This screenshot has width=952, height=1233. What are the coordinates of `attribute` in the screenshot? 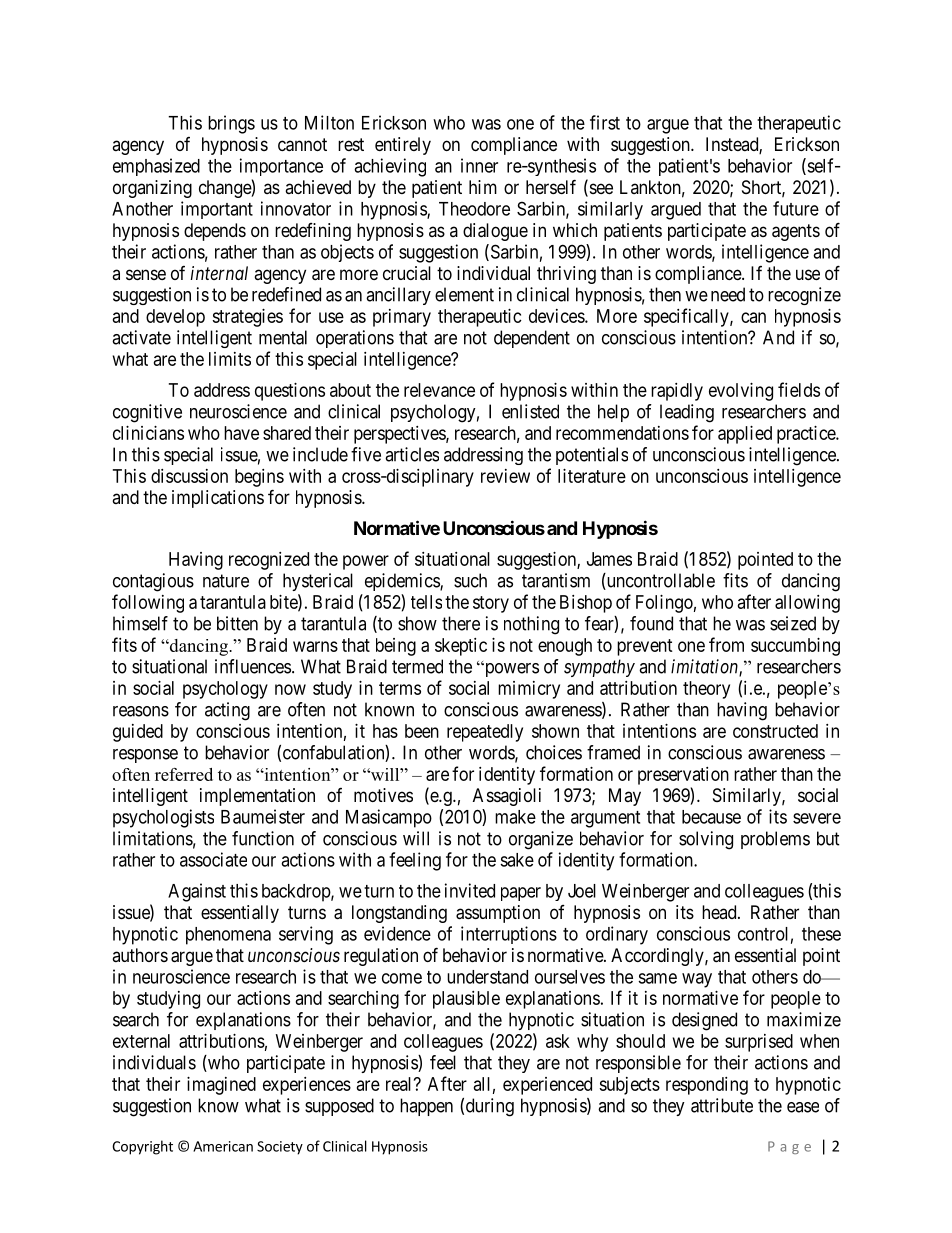 It's located at (722, 1105).
